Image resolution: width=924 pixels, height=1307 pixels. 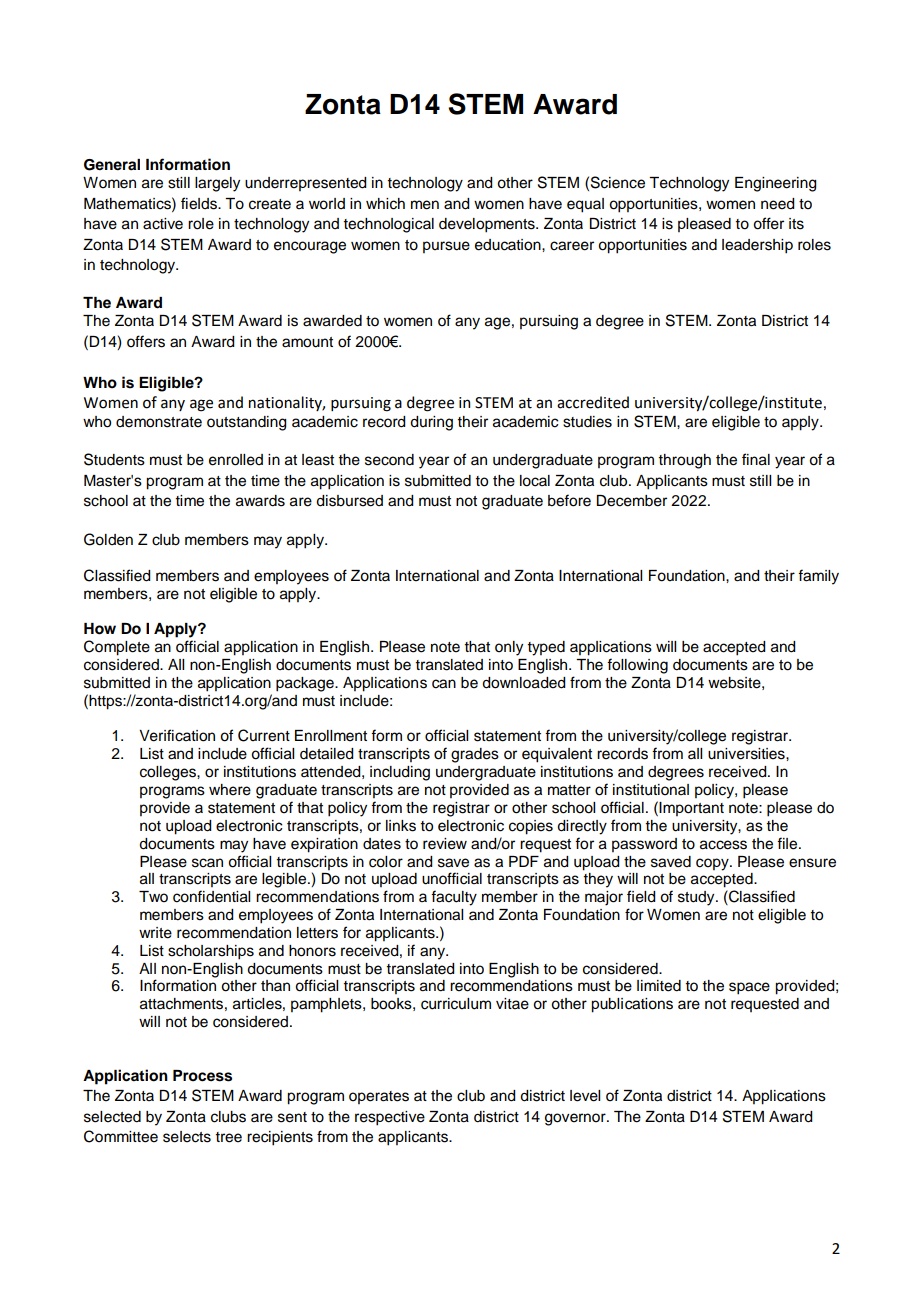 I want to click on only, so click(x=509, y=648).
